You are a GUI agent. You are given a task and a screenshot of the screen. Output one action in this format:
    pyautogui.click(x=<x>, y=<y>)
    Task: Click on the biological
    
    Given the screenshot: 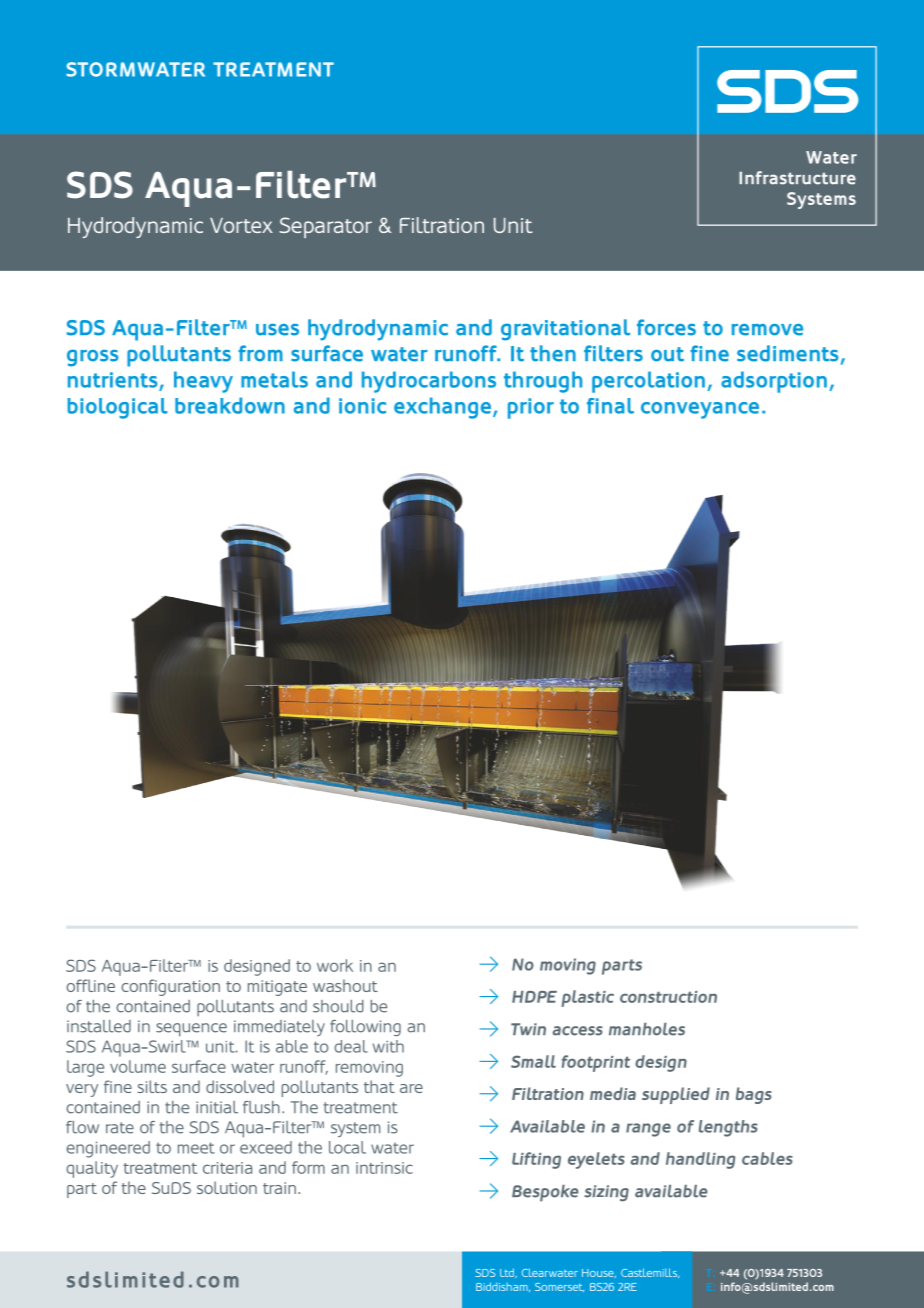 What is the action you would take?
    pyautogui.click(x=117, y=408)
